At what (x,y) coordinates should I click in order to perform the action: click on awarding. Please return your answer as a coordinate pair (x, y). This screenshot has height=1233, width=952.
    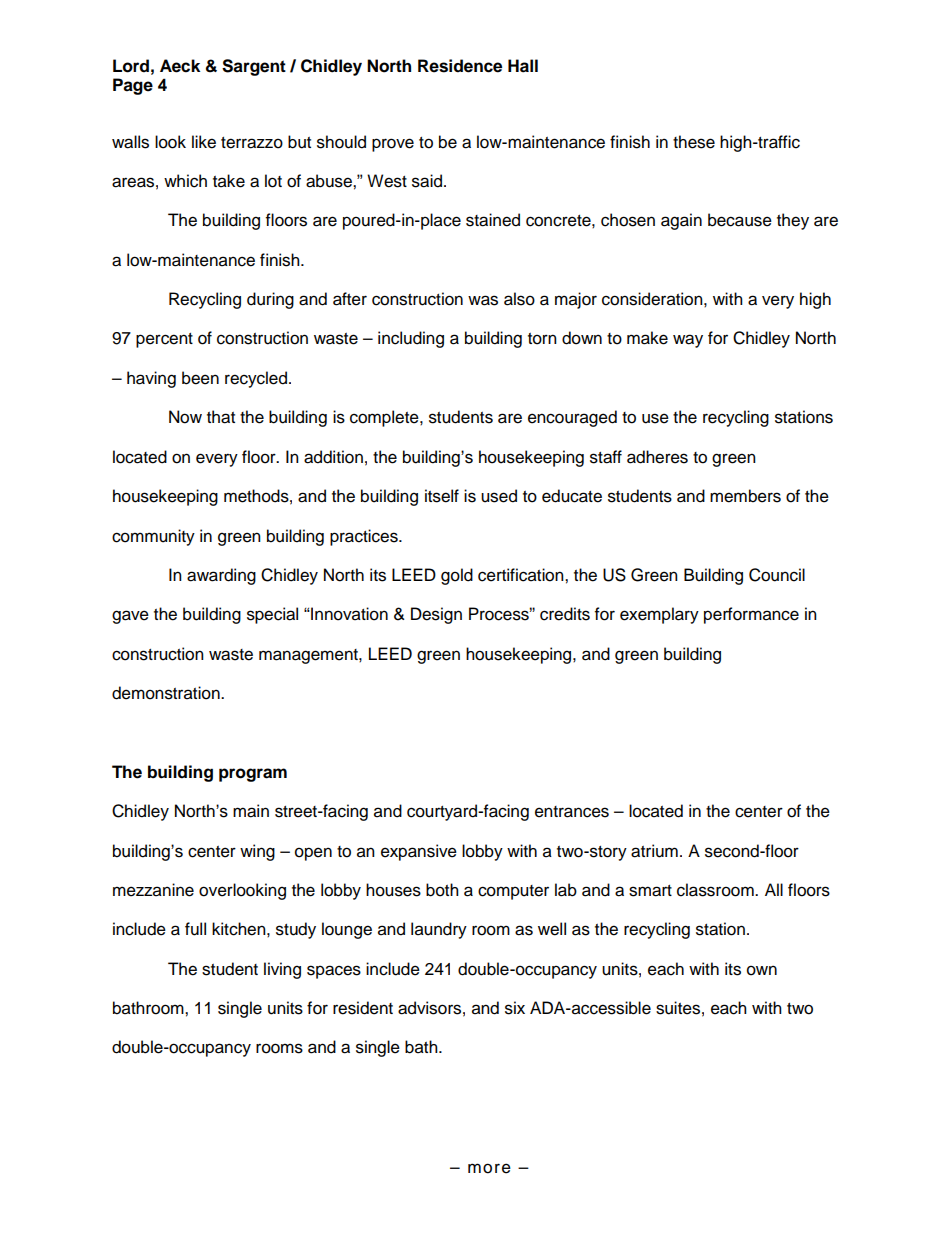
    Looking at the image, I should click on (221, 576).
